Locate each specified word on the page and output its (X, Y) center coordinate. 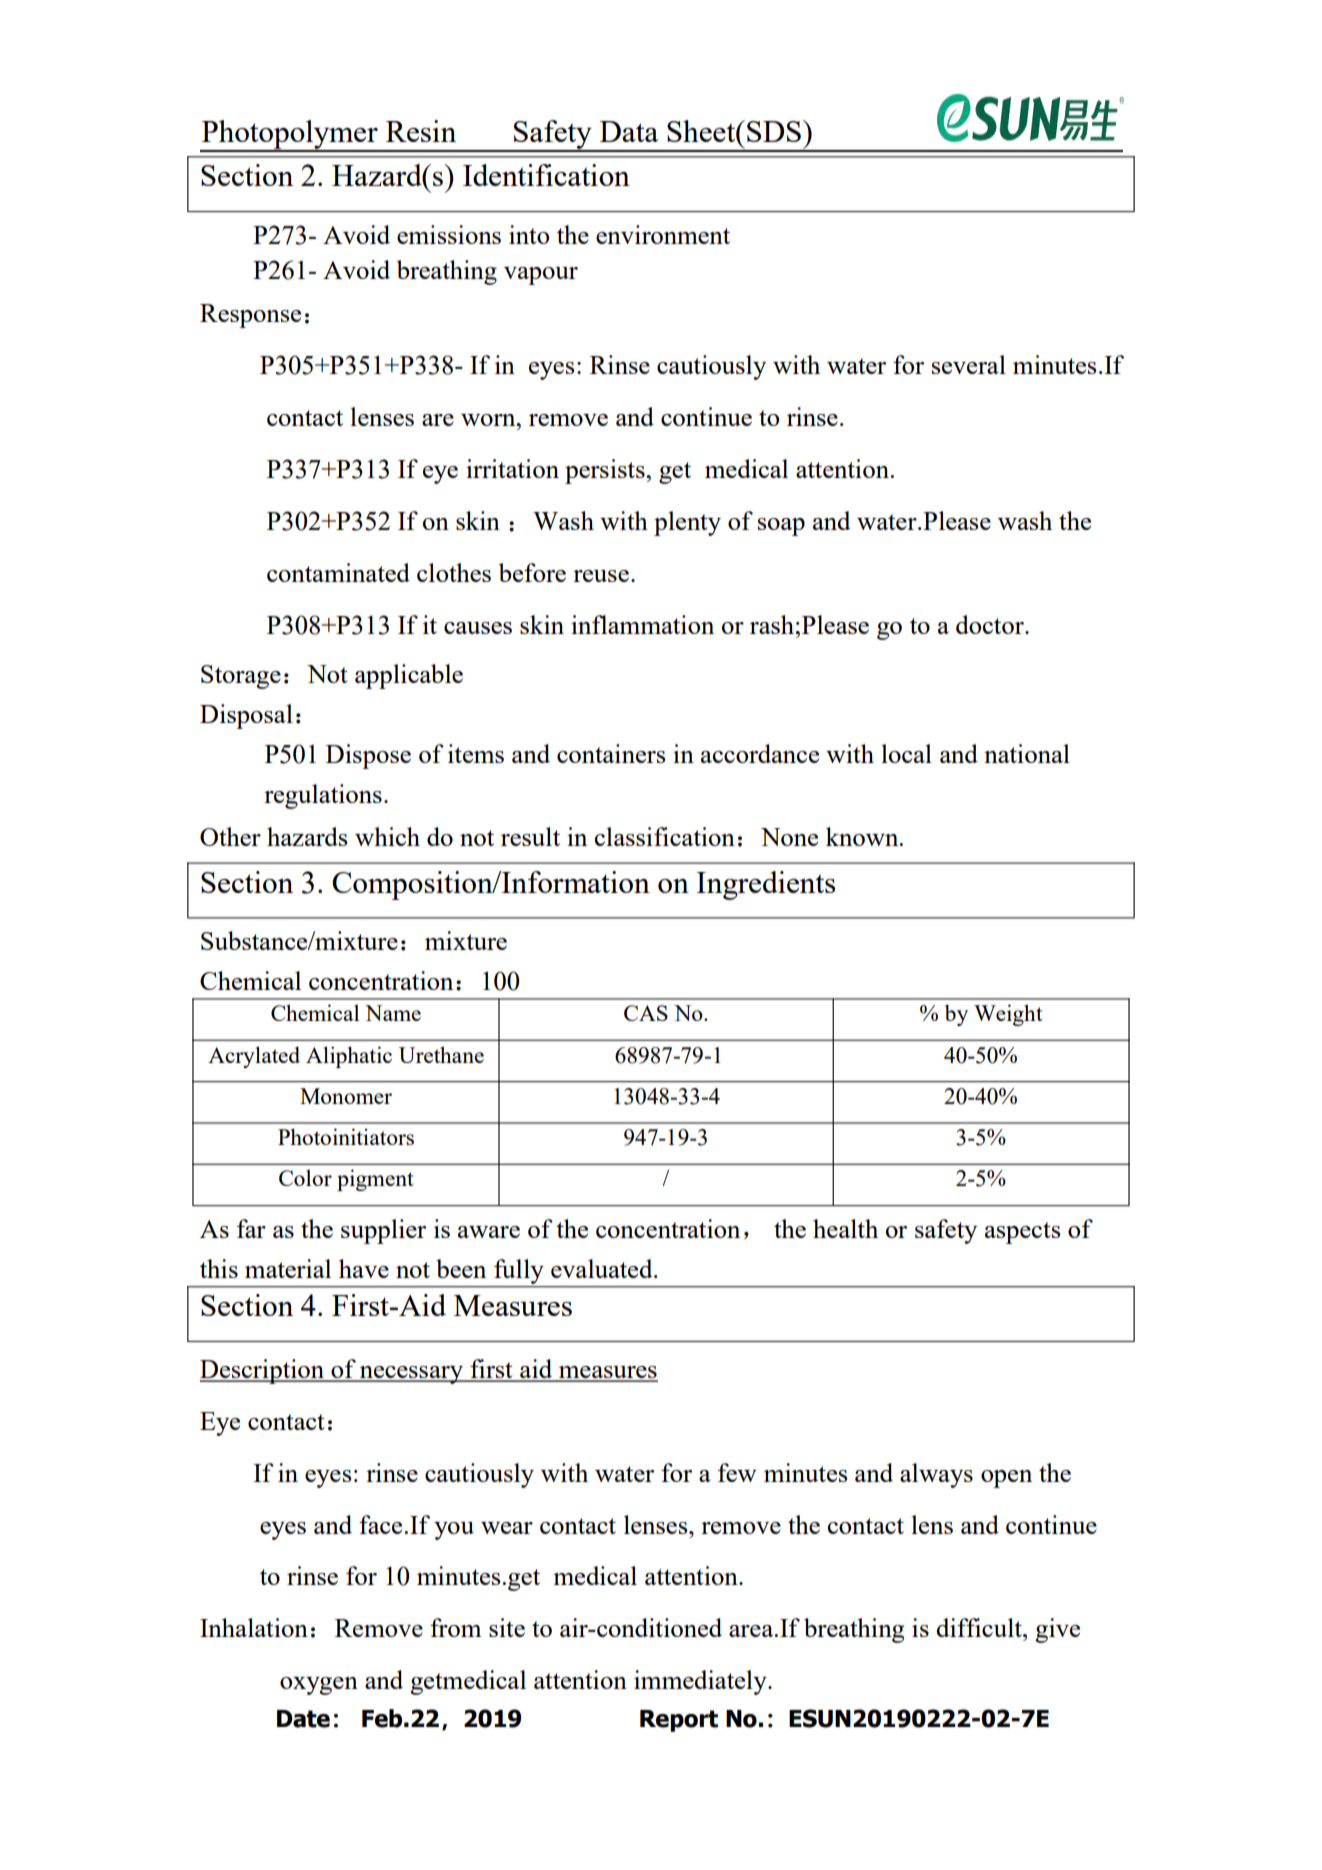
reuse (601, 576)
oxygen (319, 1686)
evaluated (603, 1268)
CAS (646, 1013)
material (288, 1268)
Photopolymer (290, 135)
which (387, 836)
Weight (1008, 1015)
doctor (991, 624)
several (969, 364)
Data (629, 131)
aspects (1023, 1233)
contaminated (338, 572)
